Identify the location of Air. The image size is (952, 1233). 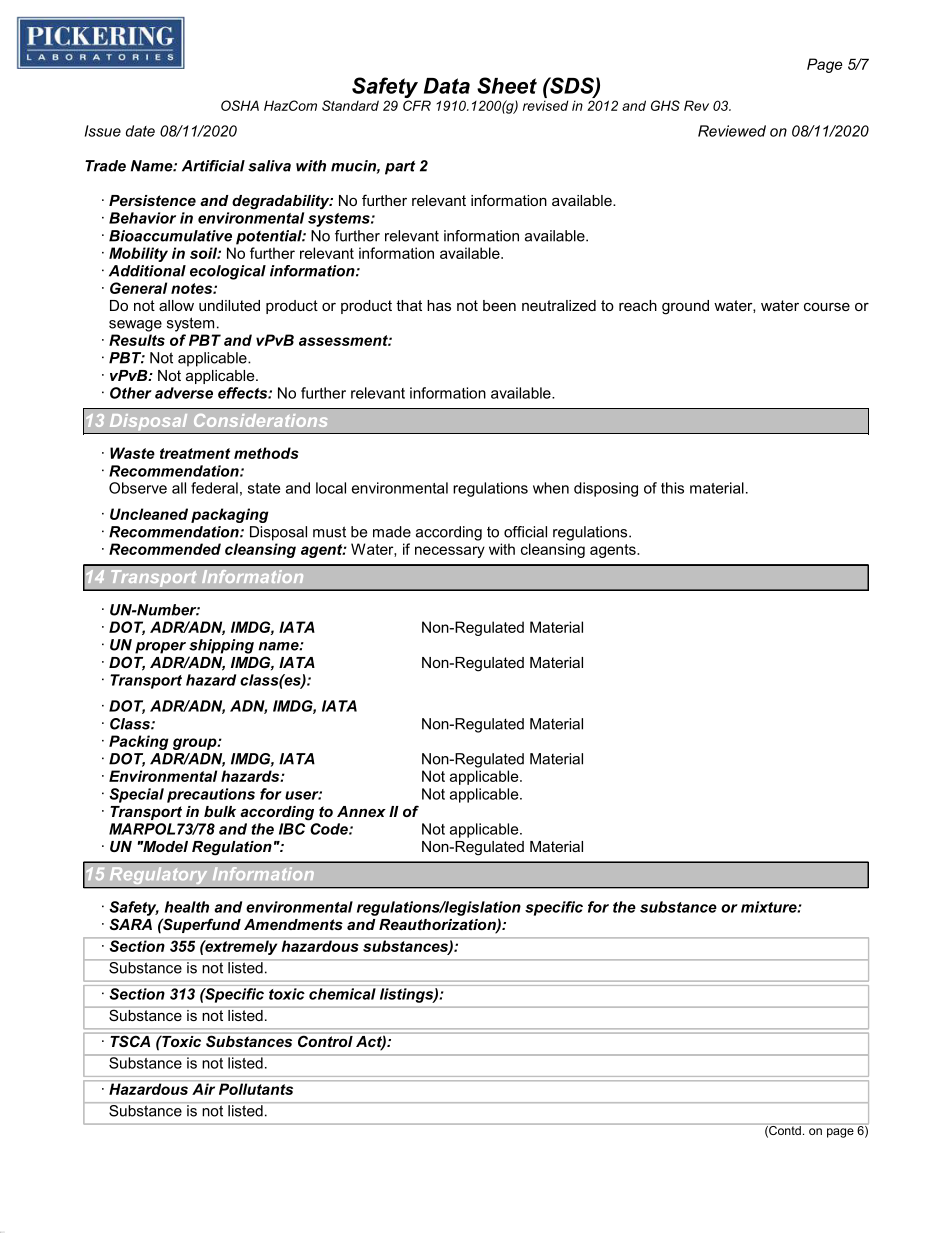
(203, 1089).
